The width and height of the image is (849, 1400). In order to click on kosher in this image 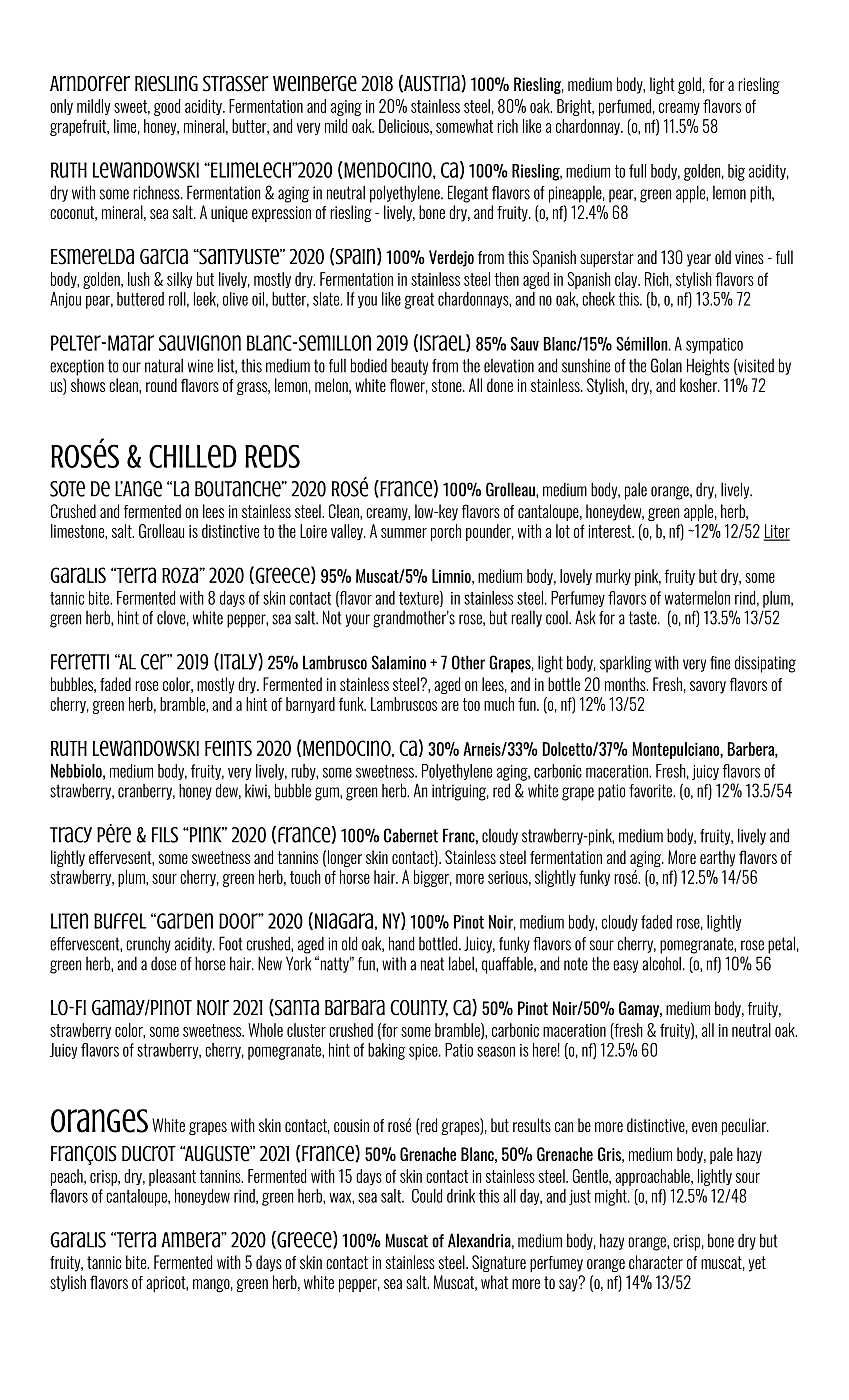, I will do `click(699, 385)`.
